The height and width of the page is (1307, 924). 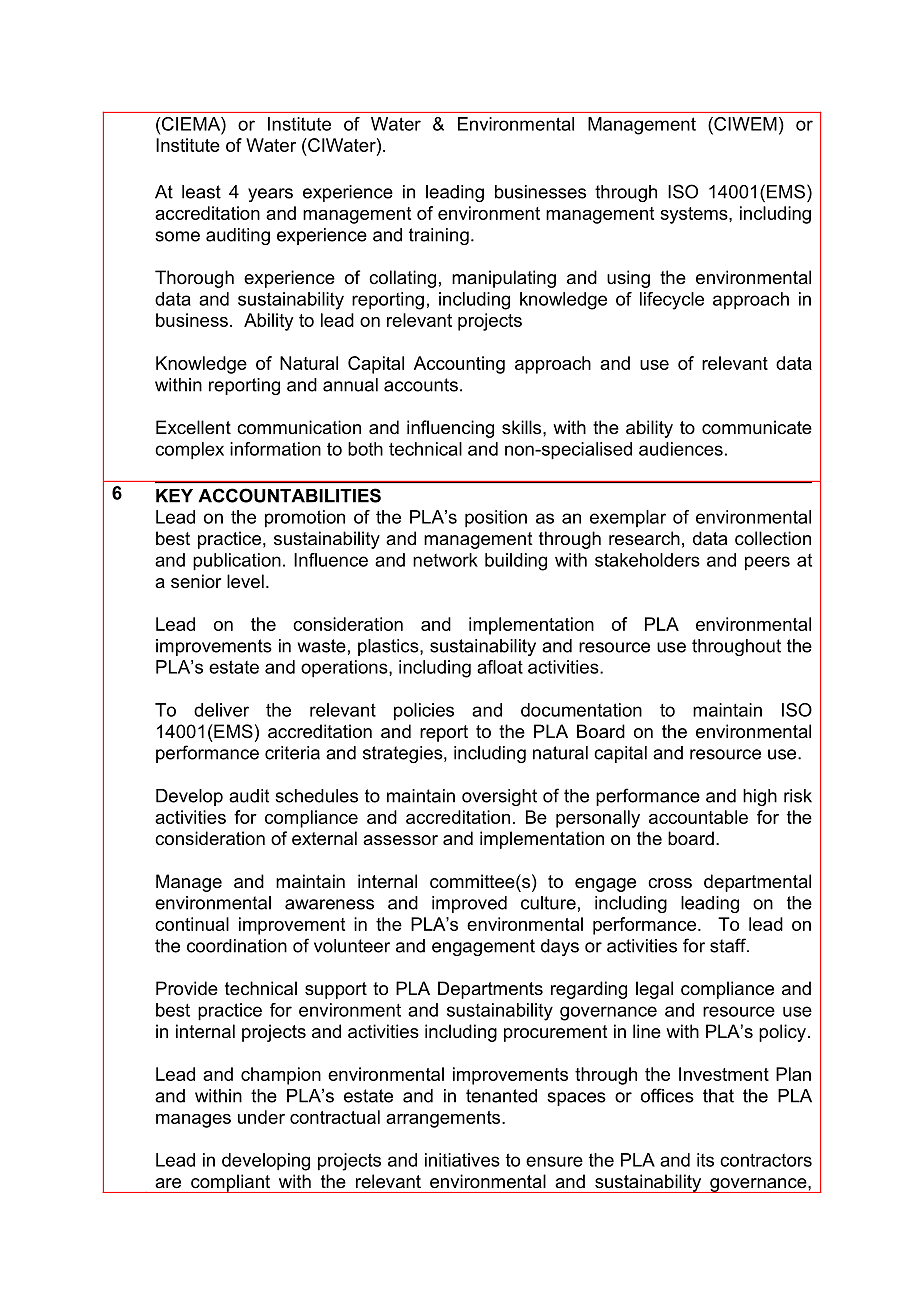 I want to click on years, so click(x=270, y=195).
